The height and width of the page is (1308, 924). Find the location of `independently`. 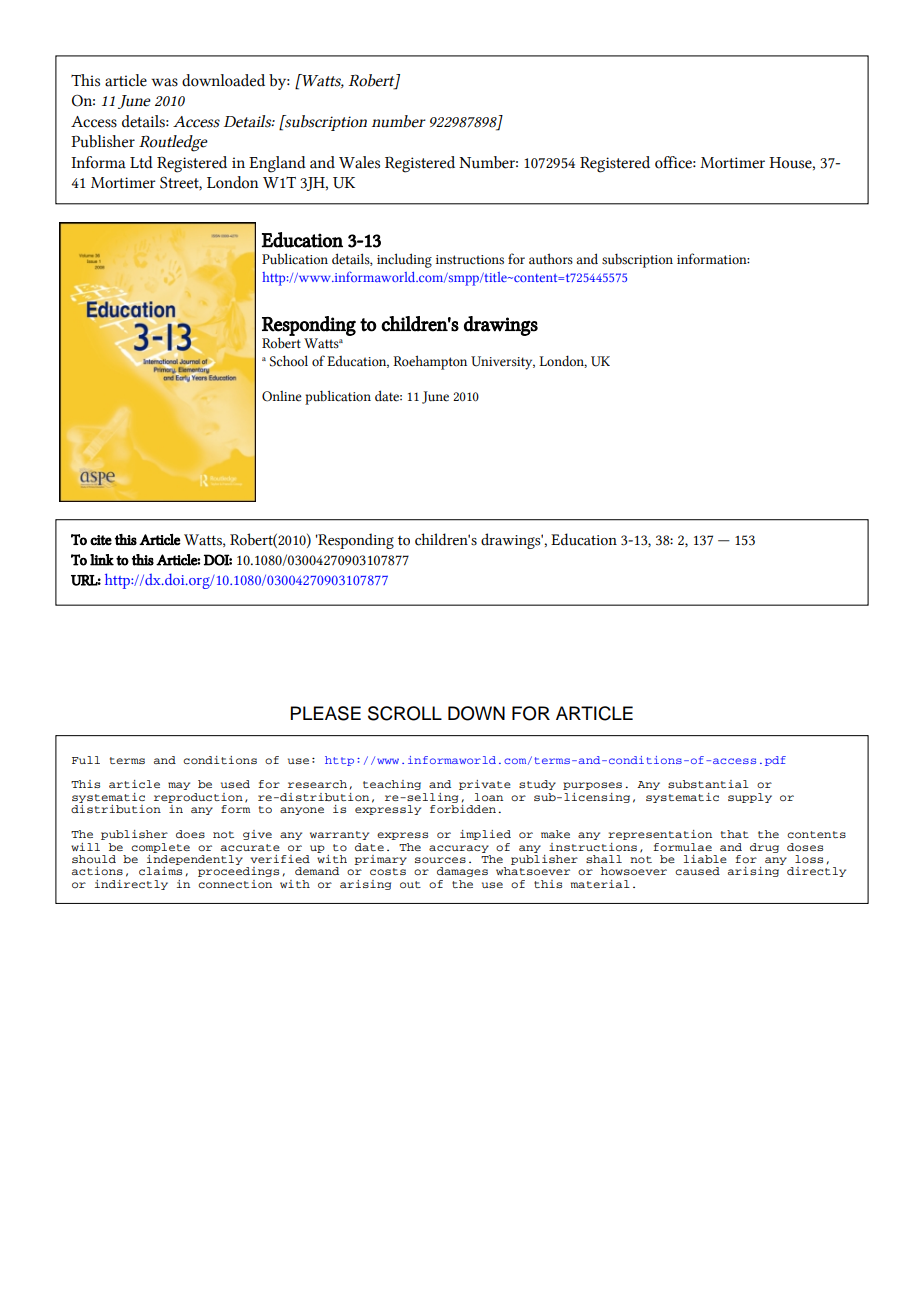

independently is located at coordinates (195, 858).
